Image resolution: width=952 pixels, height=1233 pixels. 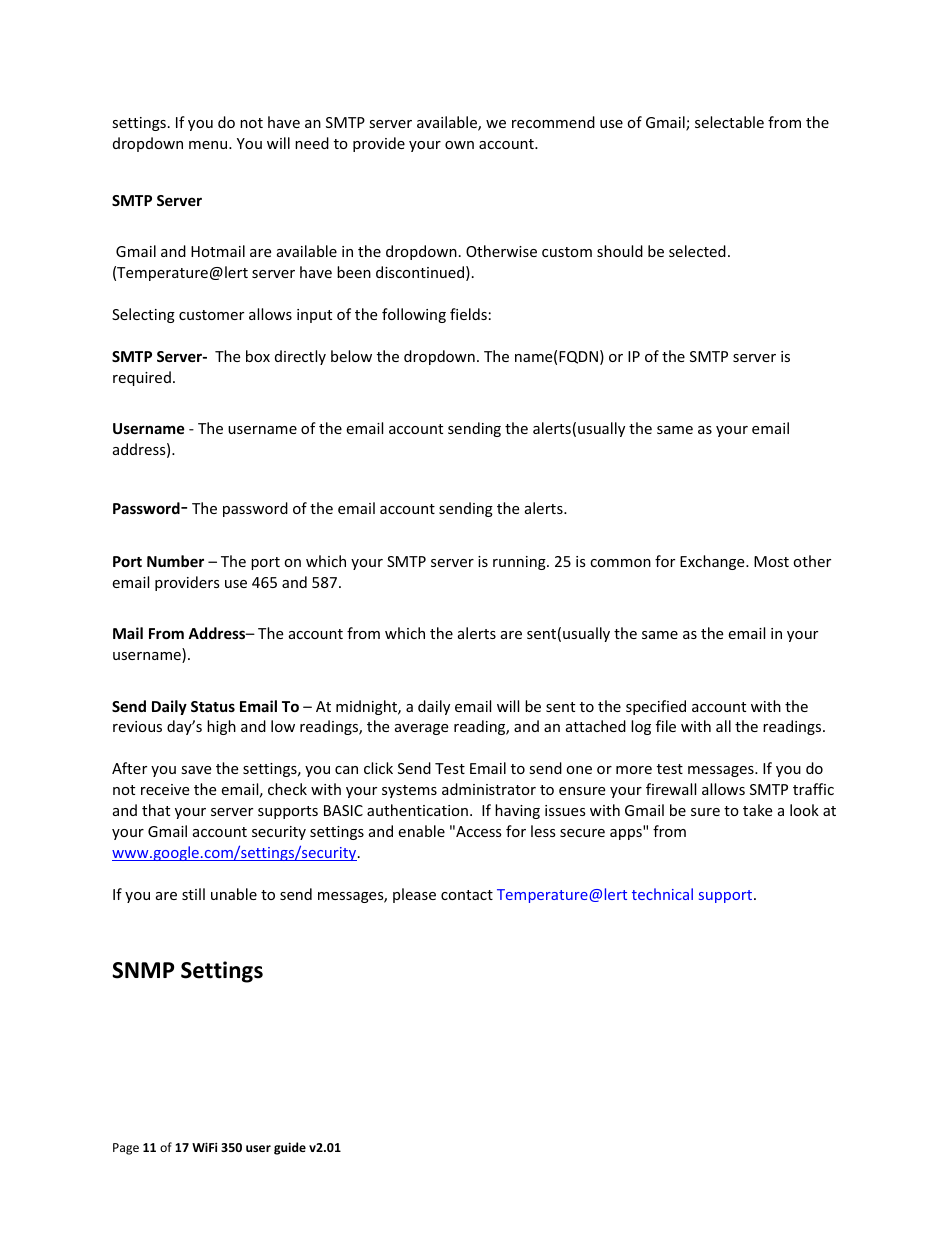 What do you see at coordinates (729, 122) in the document?
I see `selectable` at bounding box center [729, 122].
